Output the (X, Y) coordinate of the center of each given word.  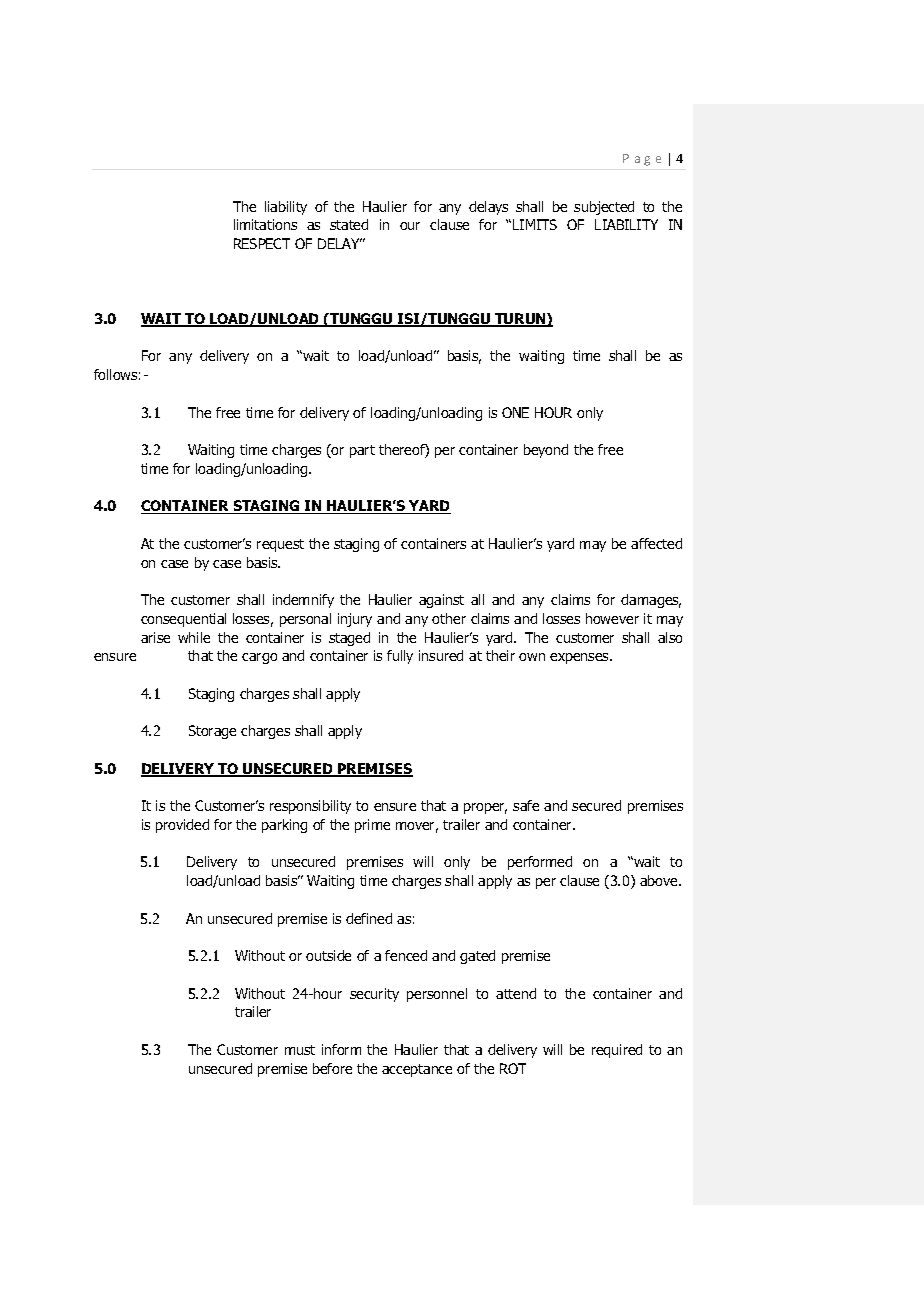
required (617, 1051)
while (194, 637)
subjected (604, 208)
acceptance (417, 1070)
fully (400, 657)
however (612, 618)
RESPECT (262, 243)
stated (349, 224)
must (300, 1050)
